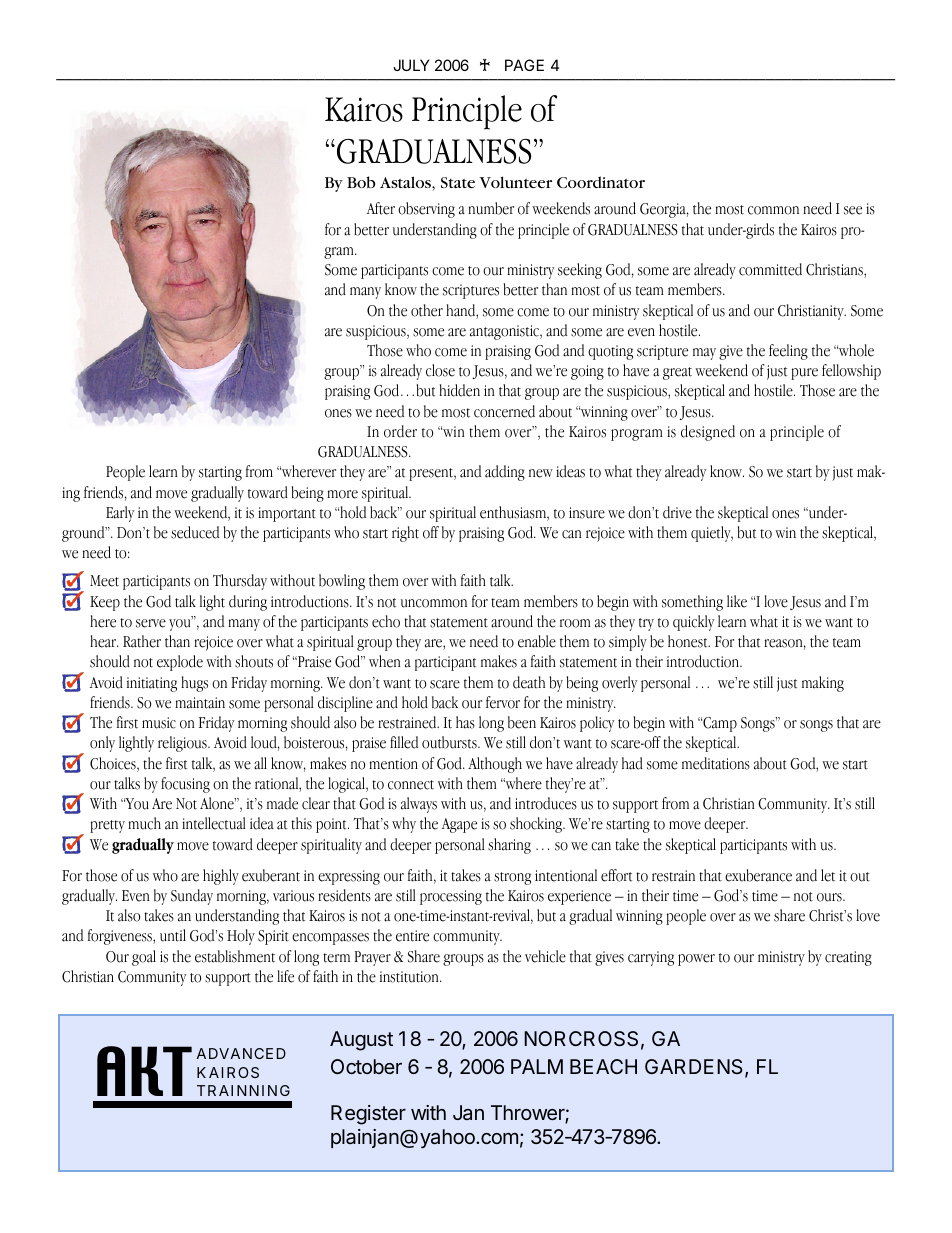  Describe the element at coordinates (601, 182) in the screenshot. I see `Coordinator` at that location.
